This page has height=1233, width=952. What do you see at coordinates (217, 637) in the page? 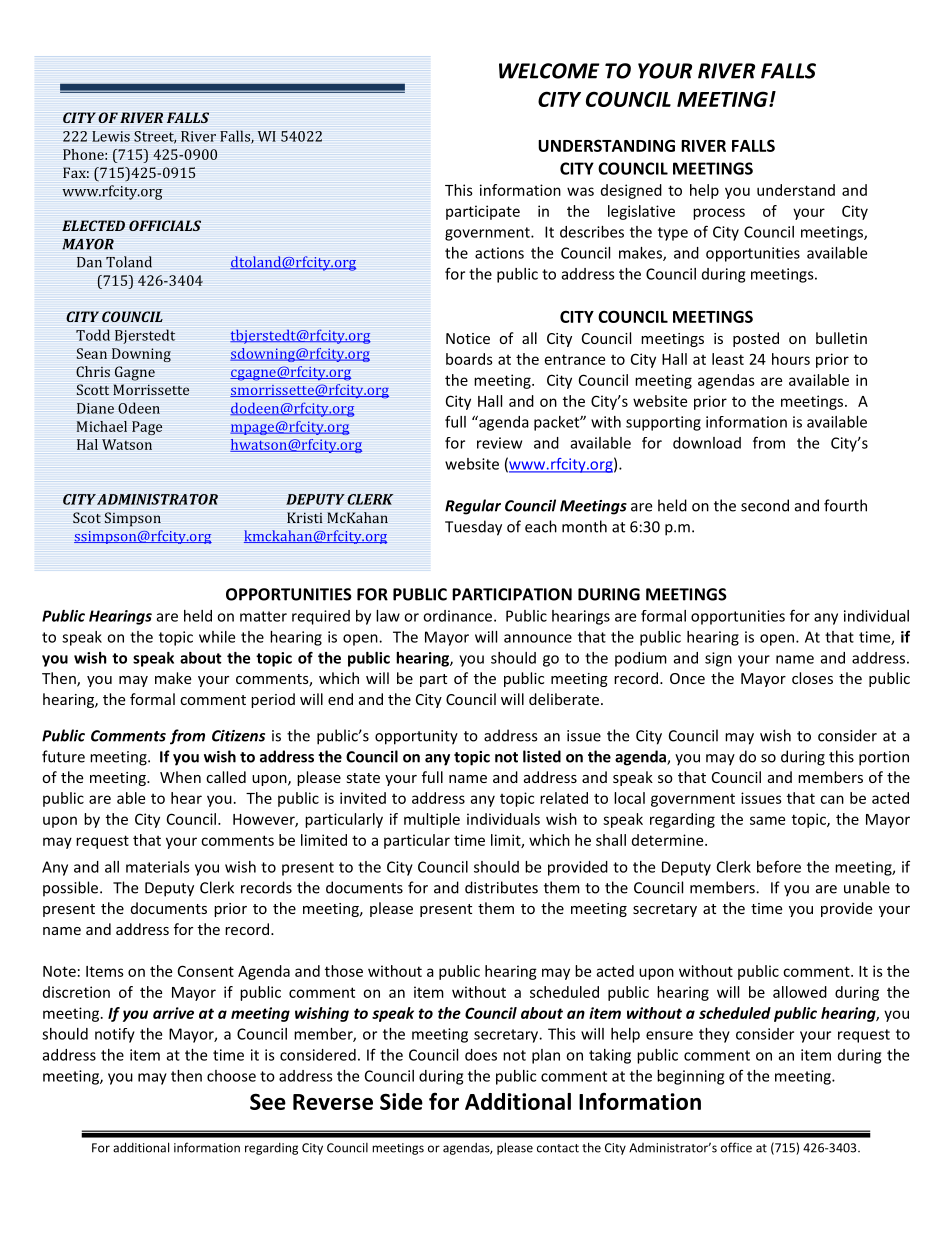
I see `while` at bounding box center [217, 637].
